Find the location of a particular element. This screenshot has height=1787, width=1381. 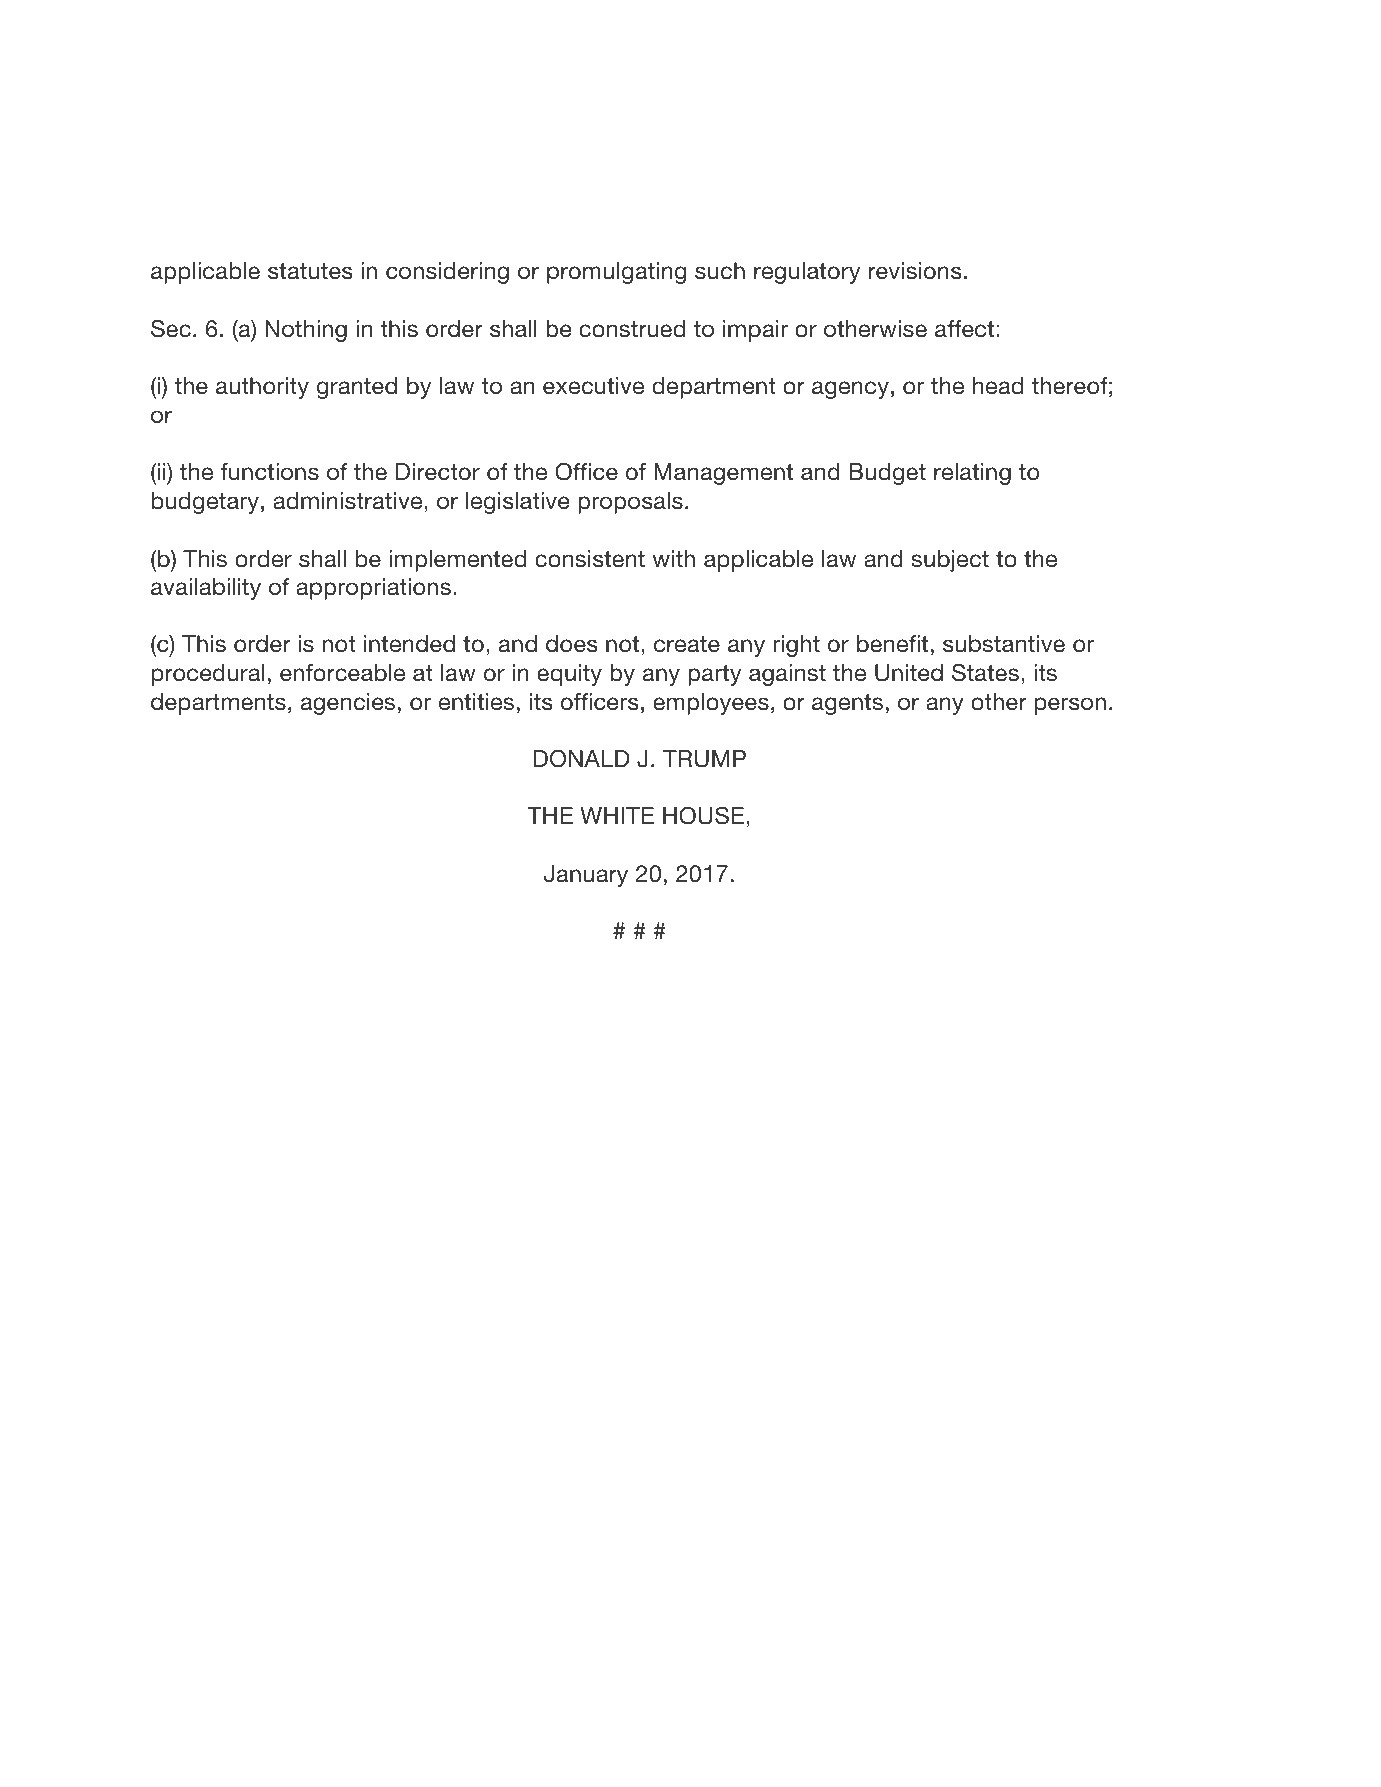

administrative is located at coordinates (349, 501).
